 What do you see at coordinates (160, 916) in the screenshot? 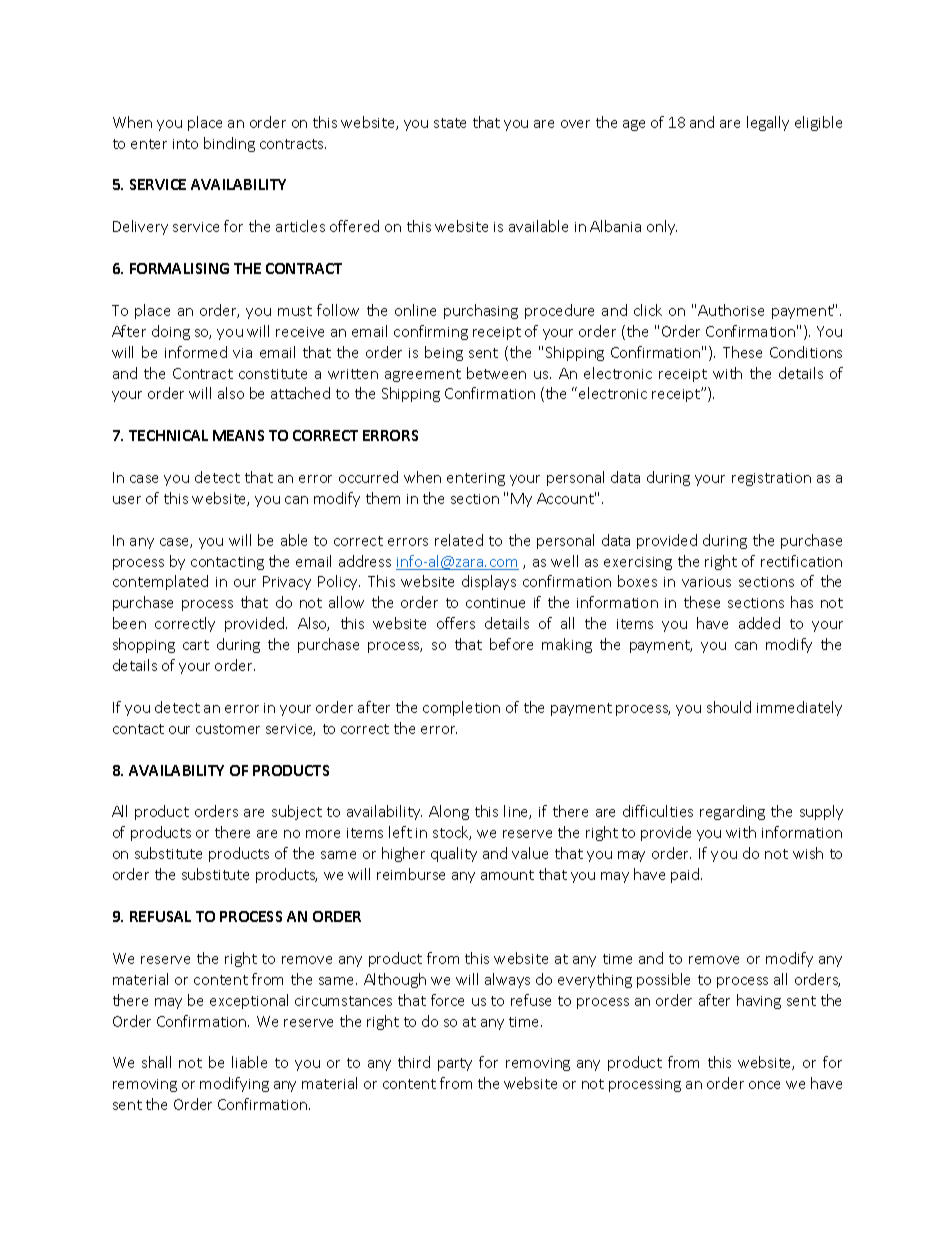
I see `REFUSAL` at bounding box center [160, 916].
